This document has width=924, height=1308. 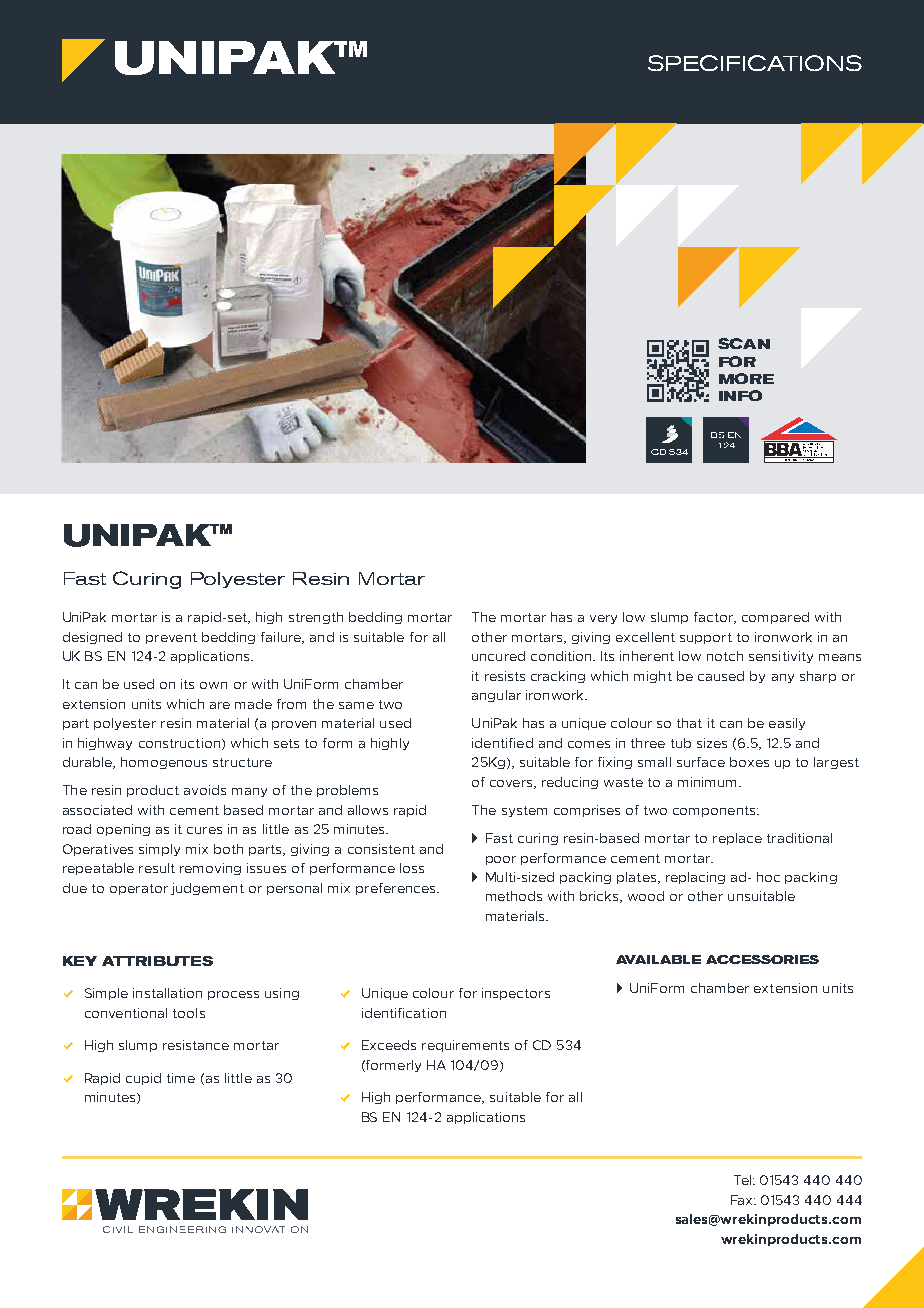 I want to click on MORE, so click(x=746, y=378).
